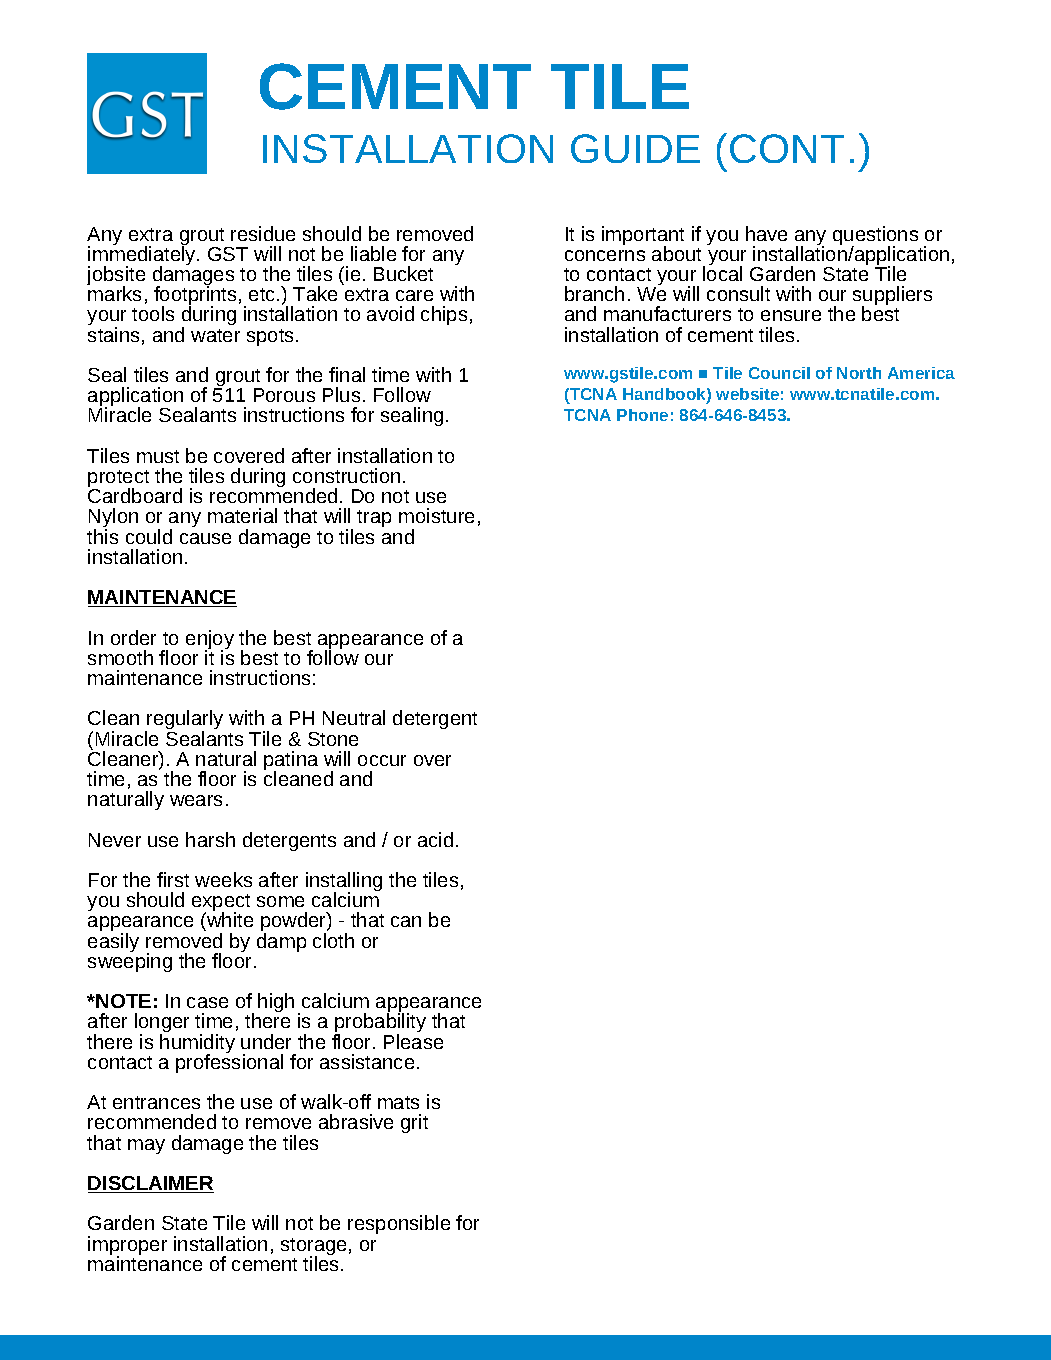 The height and width of the document is (1360, 1051). What do you see at coordinates (413, 1041) in the document?
I see `Please` at bounding box center [413, 1041].
